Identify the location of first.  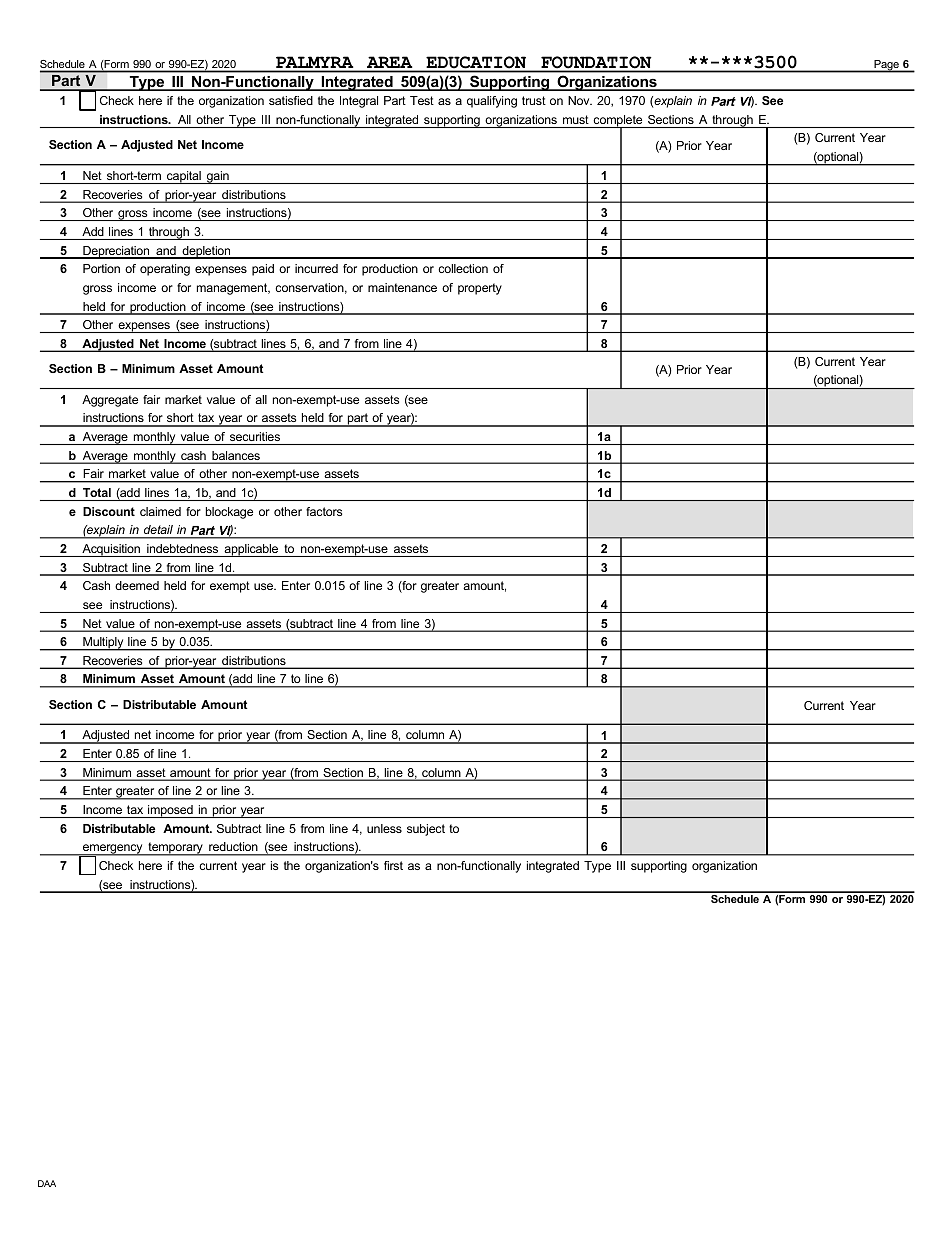
(393, 865).
